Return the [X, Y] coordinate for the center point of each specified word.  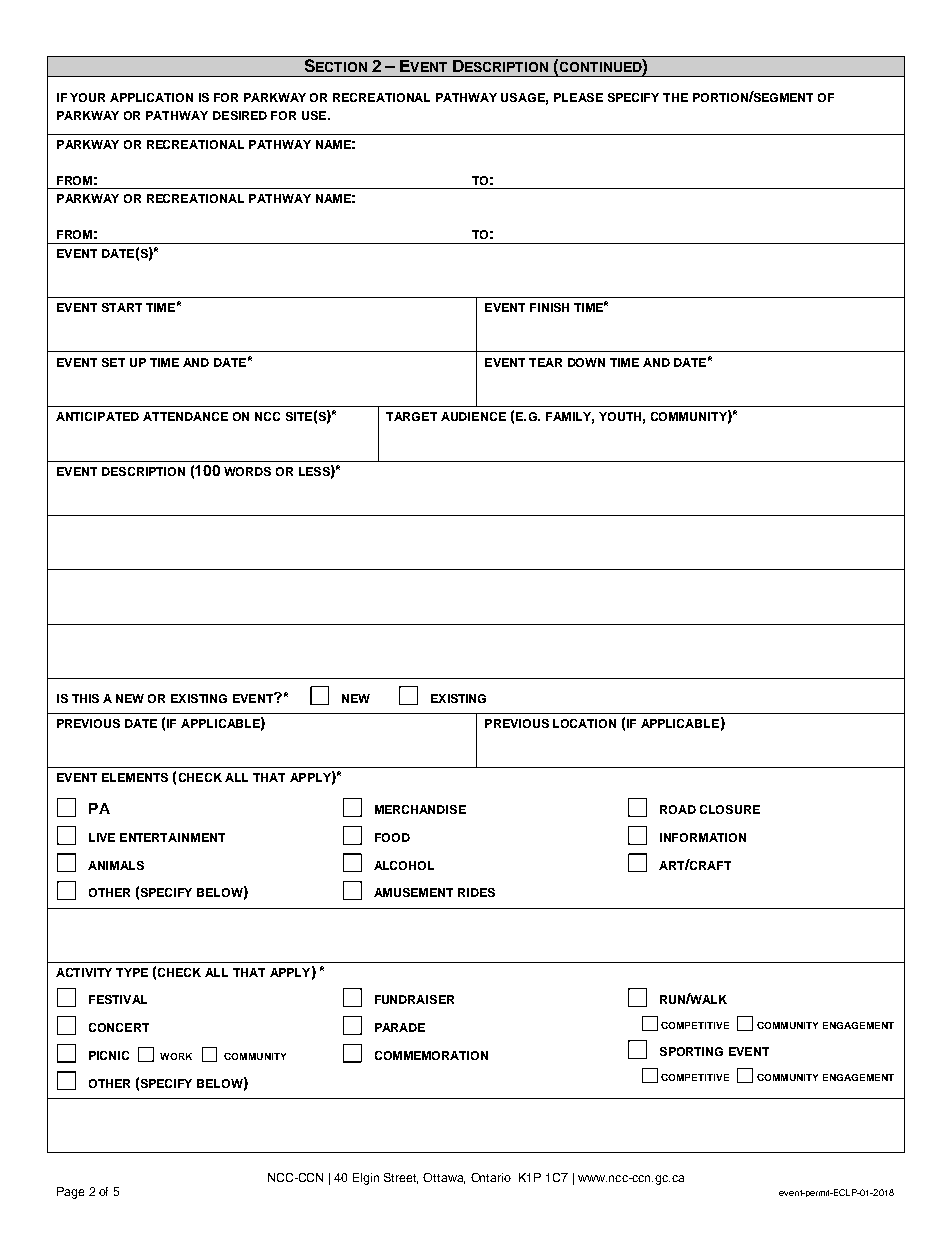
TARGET [411, 416]
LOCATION [584, 723]
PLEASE [578, 97]
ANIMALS [116, 865]
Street [401, 1178]
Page [70, 1193]
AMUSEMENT [413, 892]
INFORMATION [703, 837]
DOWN [586, 362]
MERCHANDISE [420, 809]
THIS [85, 698]
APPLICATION [151, 97]
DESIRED [240, 115]
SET [113, 362]
